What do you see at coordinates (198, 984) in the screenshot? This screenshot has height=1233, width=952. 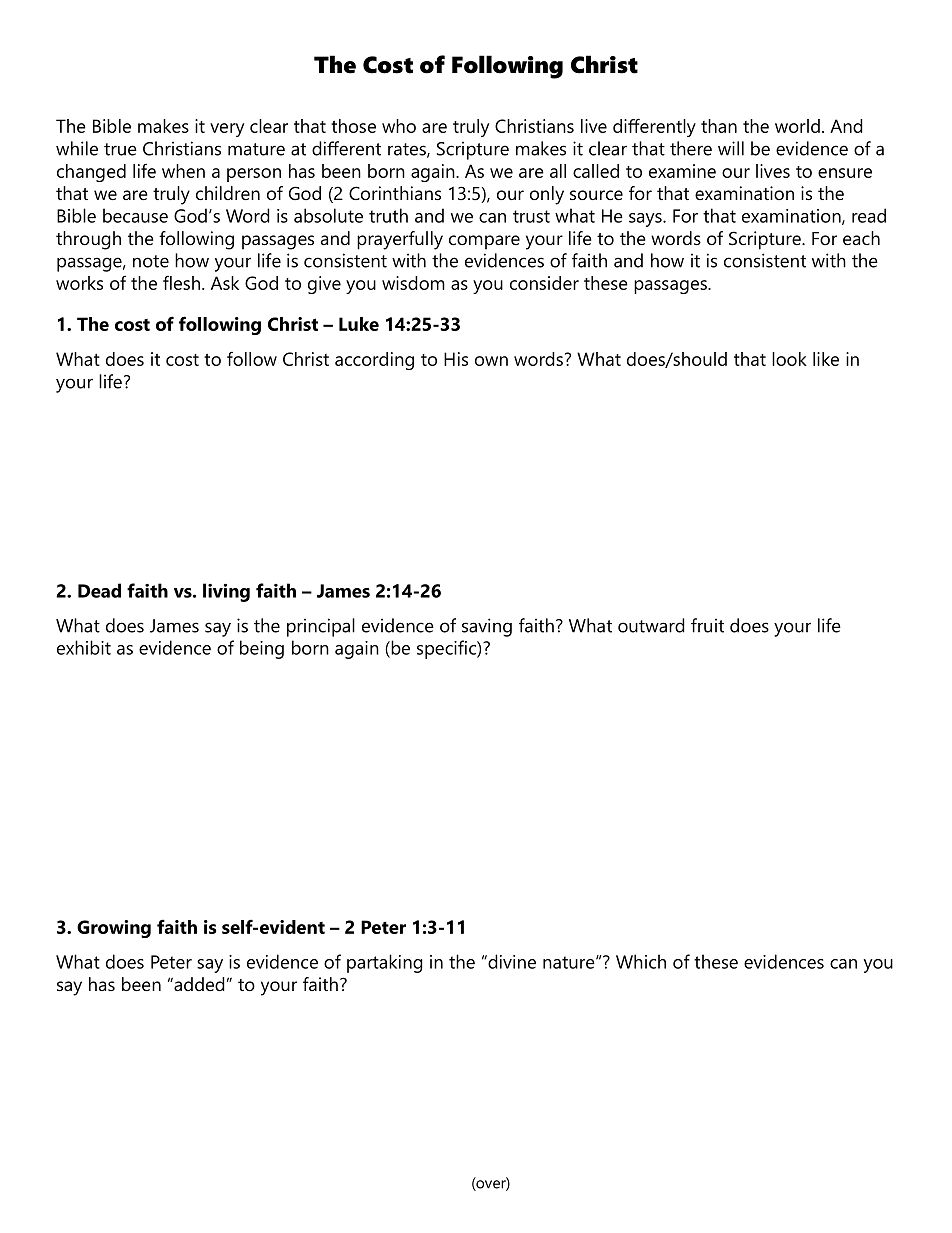 I see `added` at bounding box center [198, 984].
